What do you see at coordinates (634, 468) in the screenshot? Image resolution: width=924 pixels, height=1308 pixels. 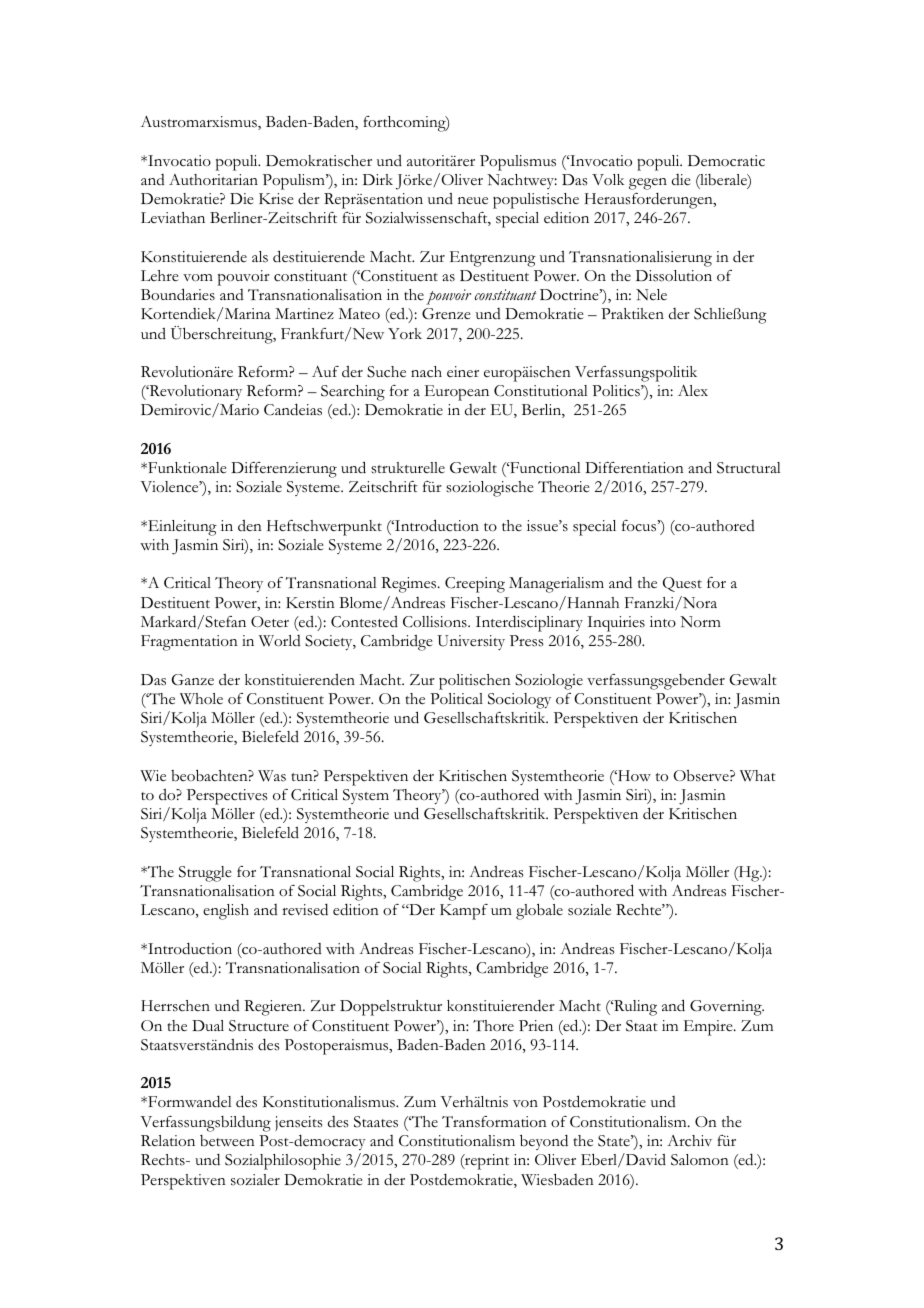 I see `Differentiation` at bounding box center [634, 468].
